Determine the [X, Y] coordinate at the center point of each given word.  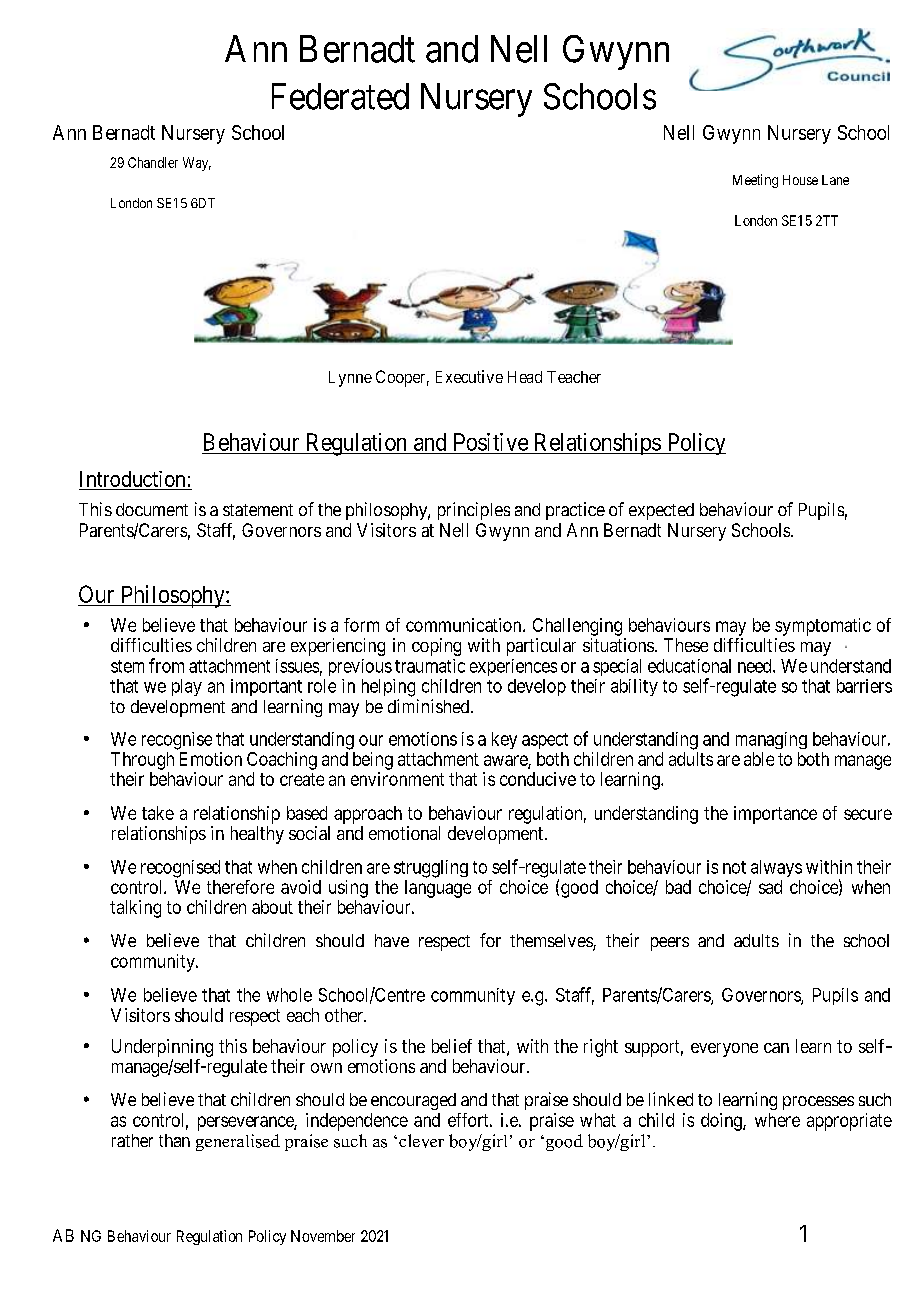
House [800, 180]
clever [421, 1141]
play [187, 687]
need [756, 666]
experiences [513, 667]
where [777, 1120]
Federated [340, 96]
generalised [238, 1142]
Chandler [153, 162]
